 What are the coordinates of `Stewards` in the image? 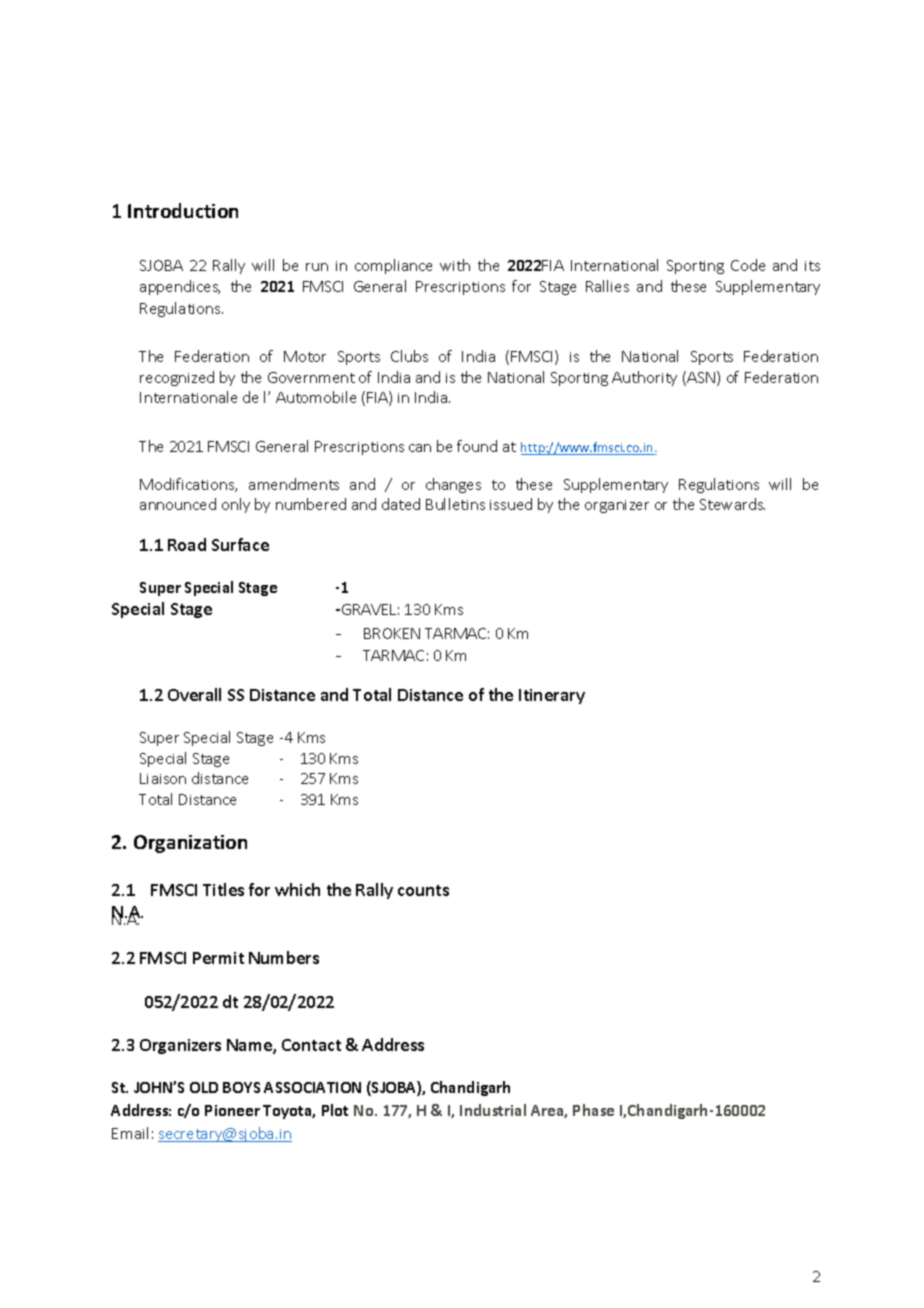 It's located at (732, 504).
